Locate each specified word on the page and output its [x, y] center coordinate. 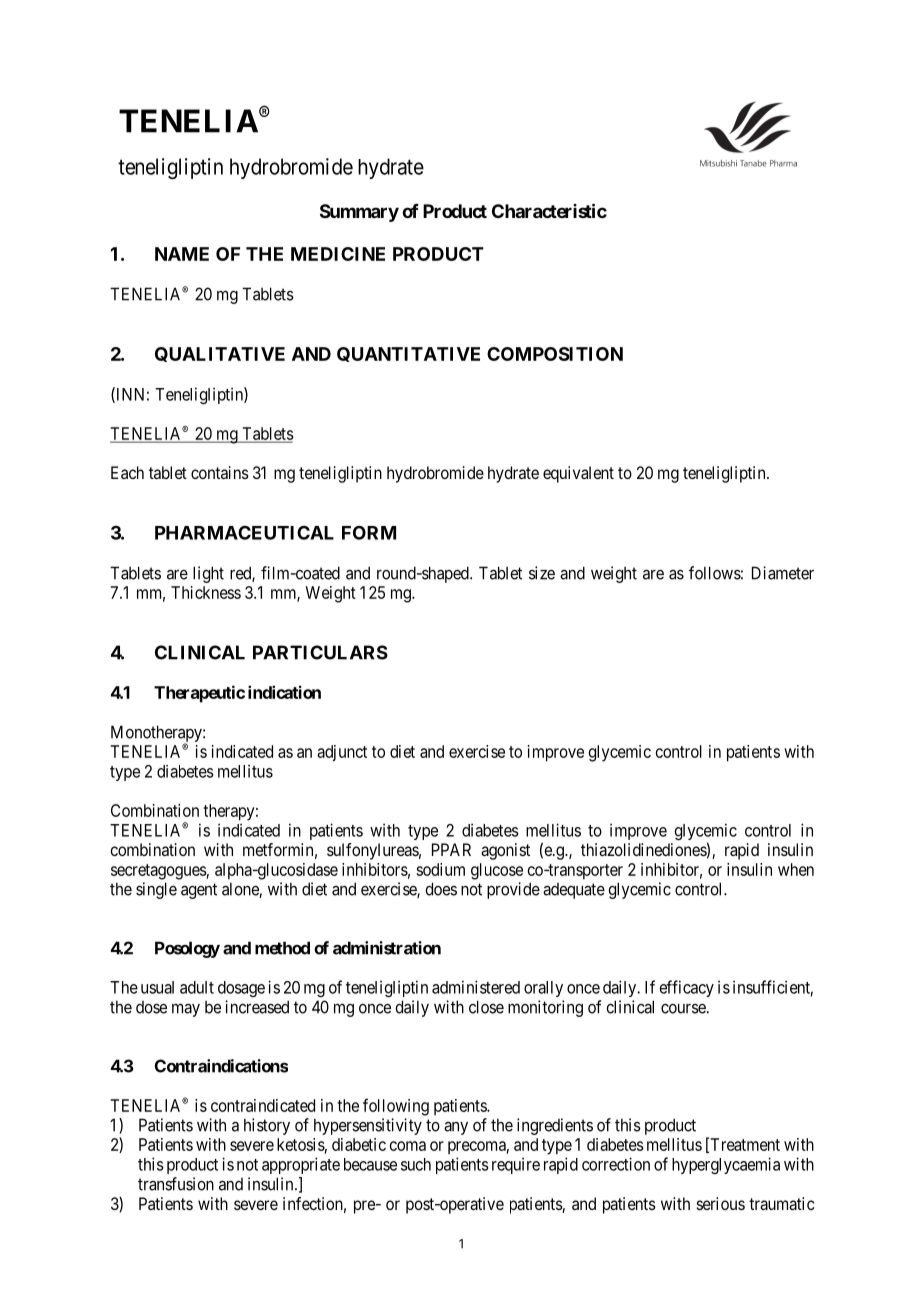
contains [220, 472]
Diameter [783, 573]
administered [476, 987]
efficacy [687, 988]
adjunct [342, 753]
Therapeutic [199, 694]
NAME [182, 254]
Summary [359, 213]
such [416, 1164]
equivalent [578, 474]
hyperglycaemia [726, 1165]
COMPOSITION [555, 354]
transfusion [176, 1184]
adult [197, 987]
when [796, 869]
